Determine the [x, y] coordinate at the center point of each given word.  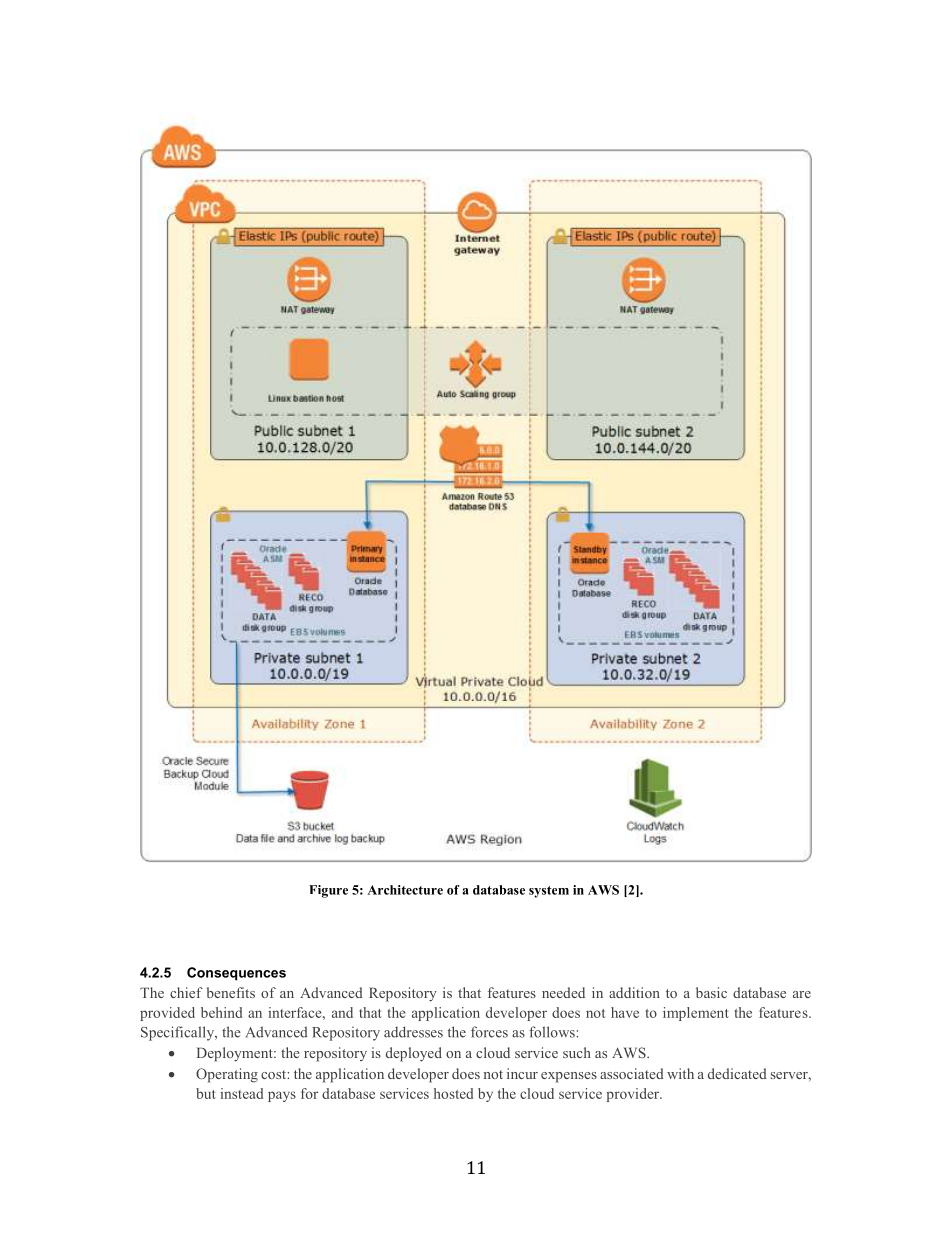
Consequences [236, 974]
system [549, 892]
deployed [414, 1054]
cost [274, 1074]
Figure [328, 891]
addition [634, 992]
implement [696, 1014]
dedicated [737, 1073]
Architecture [405, 890]
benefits [231, 992]
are [802, 994]
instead [241, 1093]
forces [489, 1032]
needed [563, 992]
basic [711, 992]
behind [221, 1012]
